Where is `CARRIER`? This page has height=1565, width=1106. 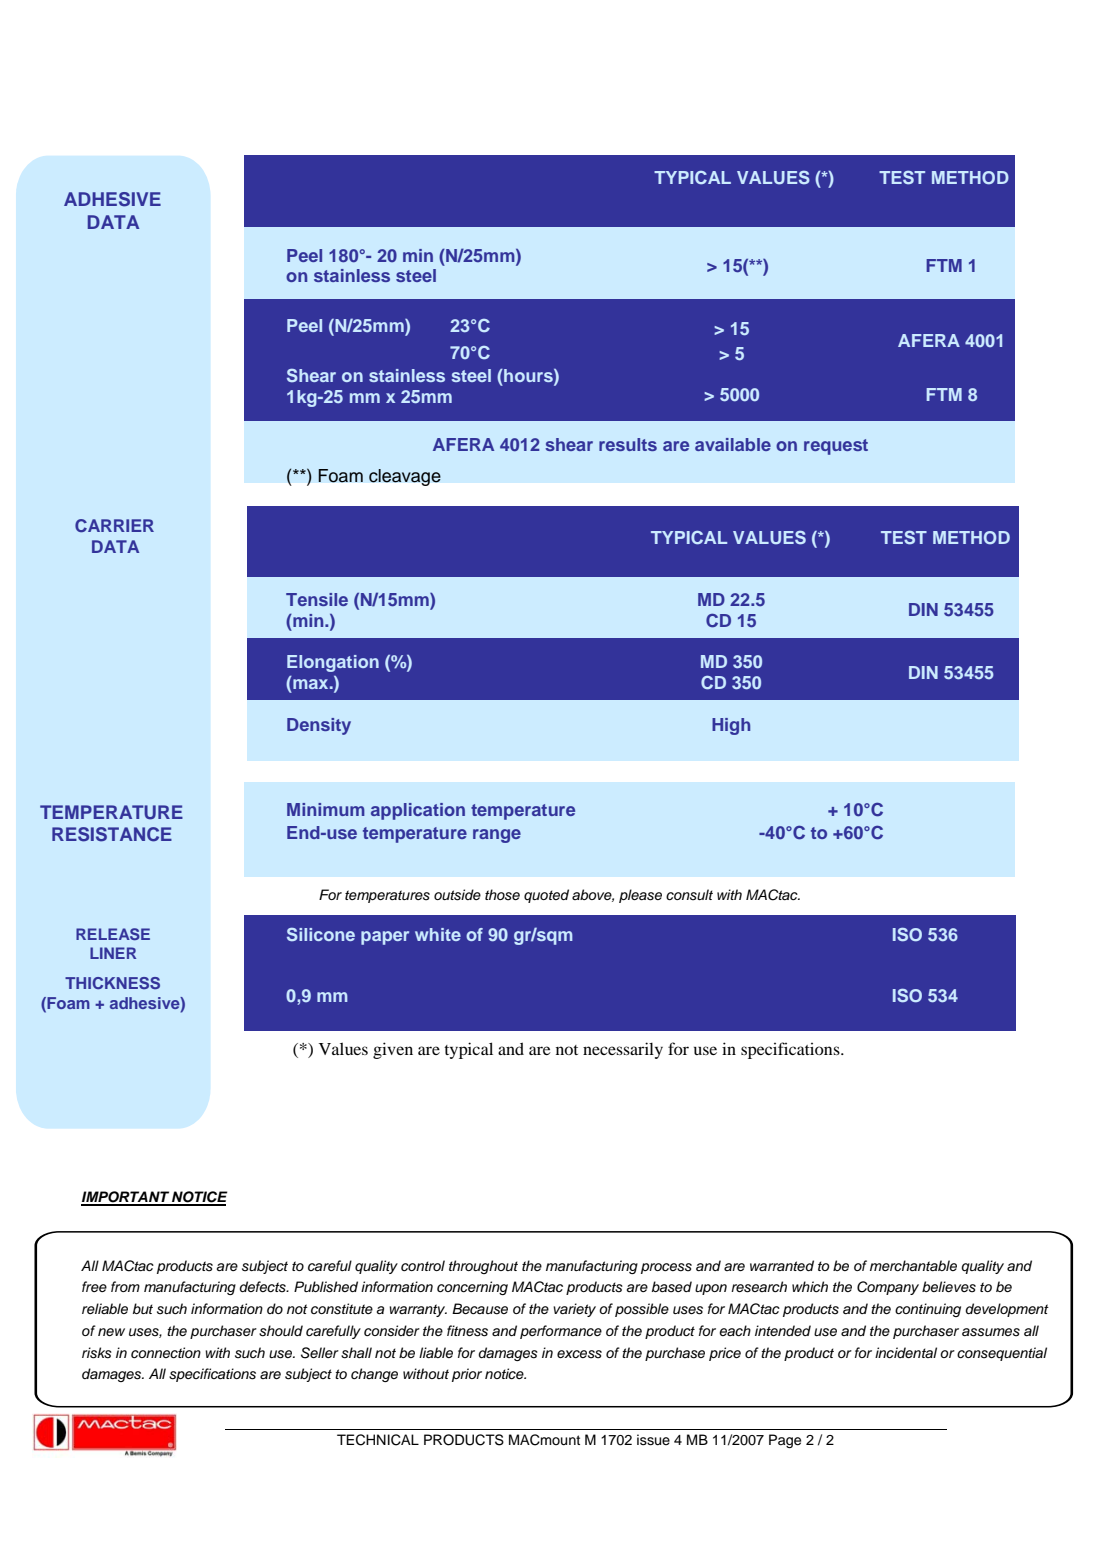 CARRIER is located at coordinates (114, 525).
